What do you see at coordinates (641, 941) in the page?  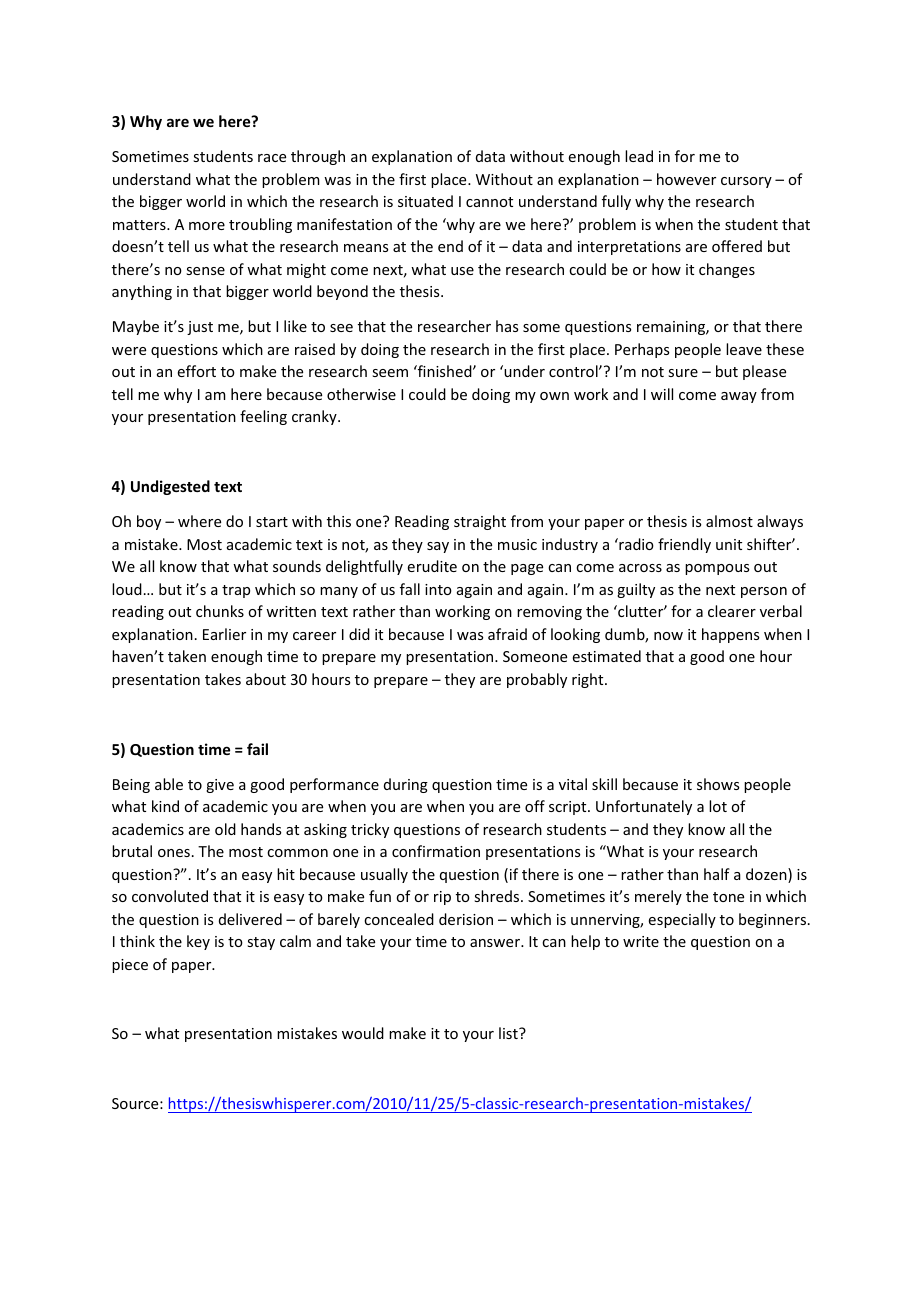 I see `write` at bounding box center [641, 941].
